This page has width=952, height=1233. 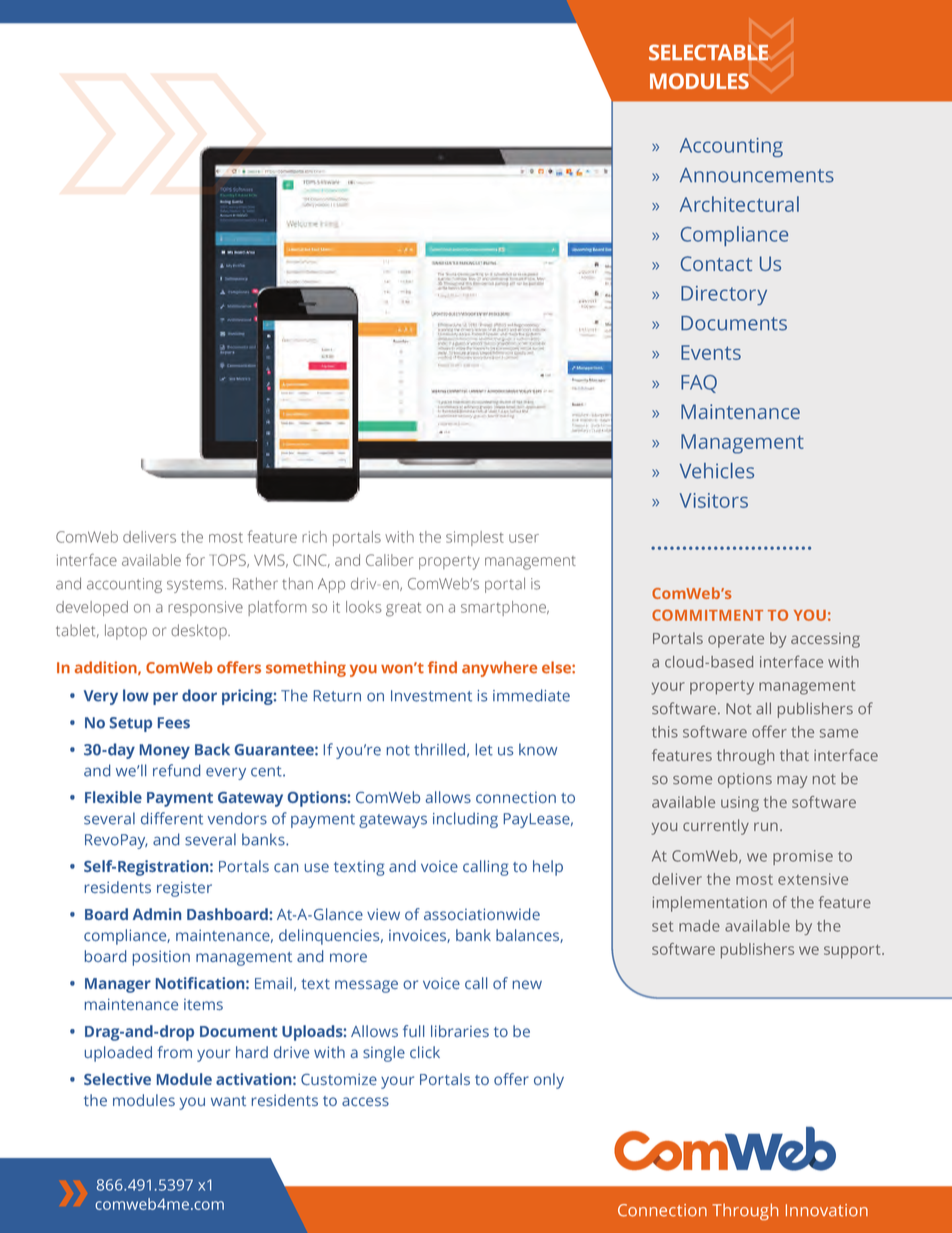 I want to click on only, so click(x=549, y=1081).
